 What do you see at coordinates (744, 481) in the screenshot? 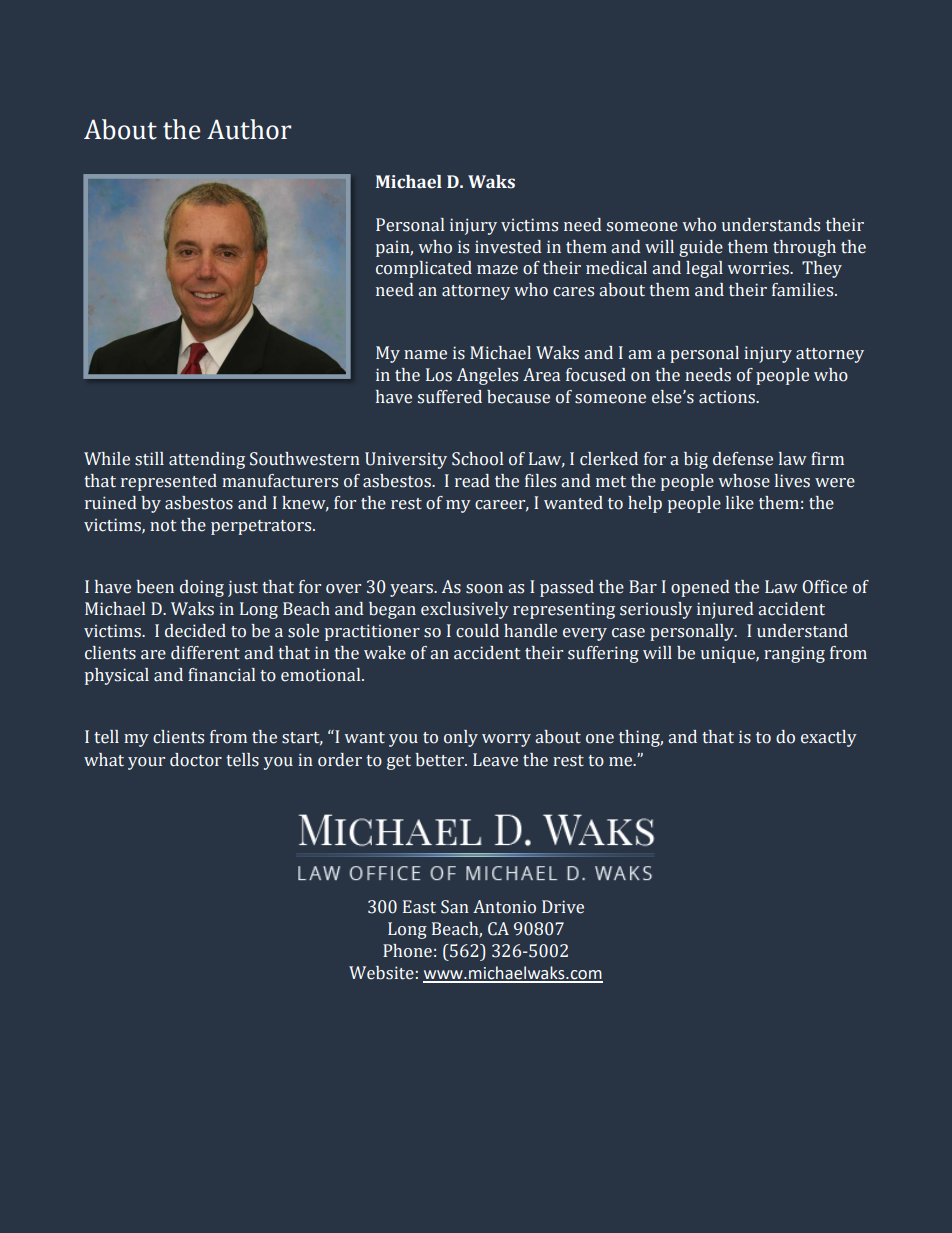
I see `whose` at bounding box center [744, 481].
